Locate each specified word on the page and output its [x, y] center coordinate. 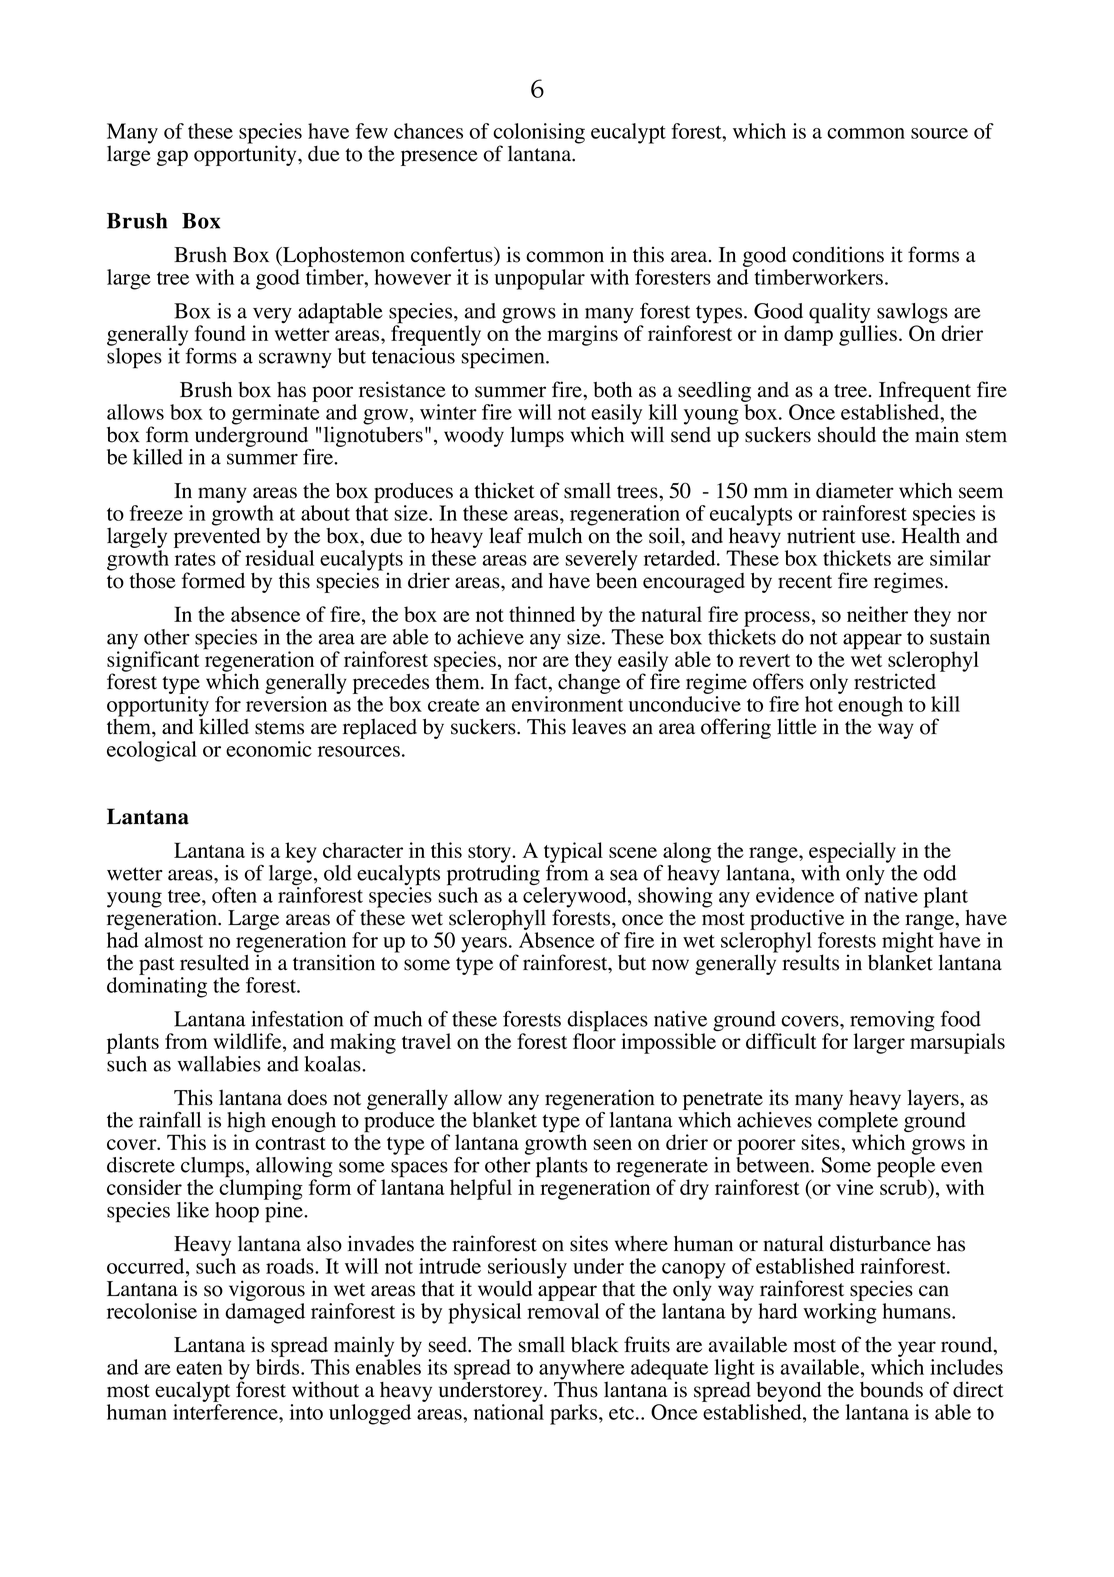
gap [172, 158]
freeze [156, 513]
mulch [555, 535]
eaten [199, 1368]
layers [934, 1099]
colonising [539, 134]
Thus [576, 1388]
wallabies [219, 1064]
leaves [599, 726]
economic [269, 749]
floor [594, 1040]
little [797, 726]
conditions [838, 254]
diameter [855, 490]
